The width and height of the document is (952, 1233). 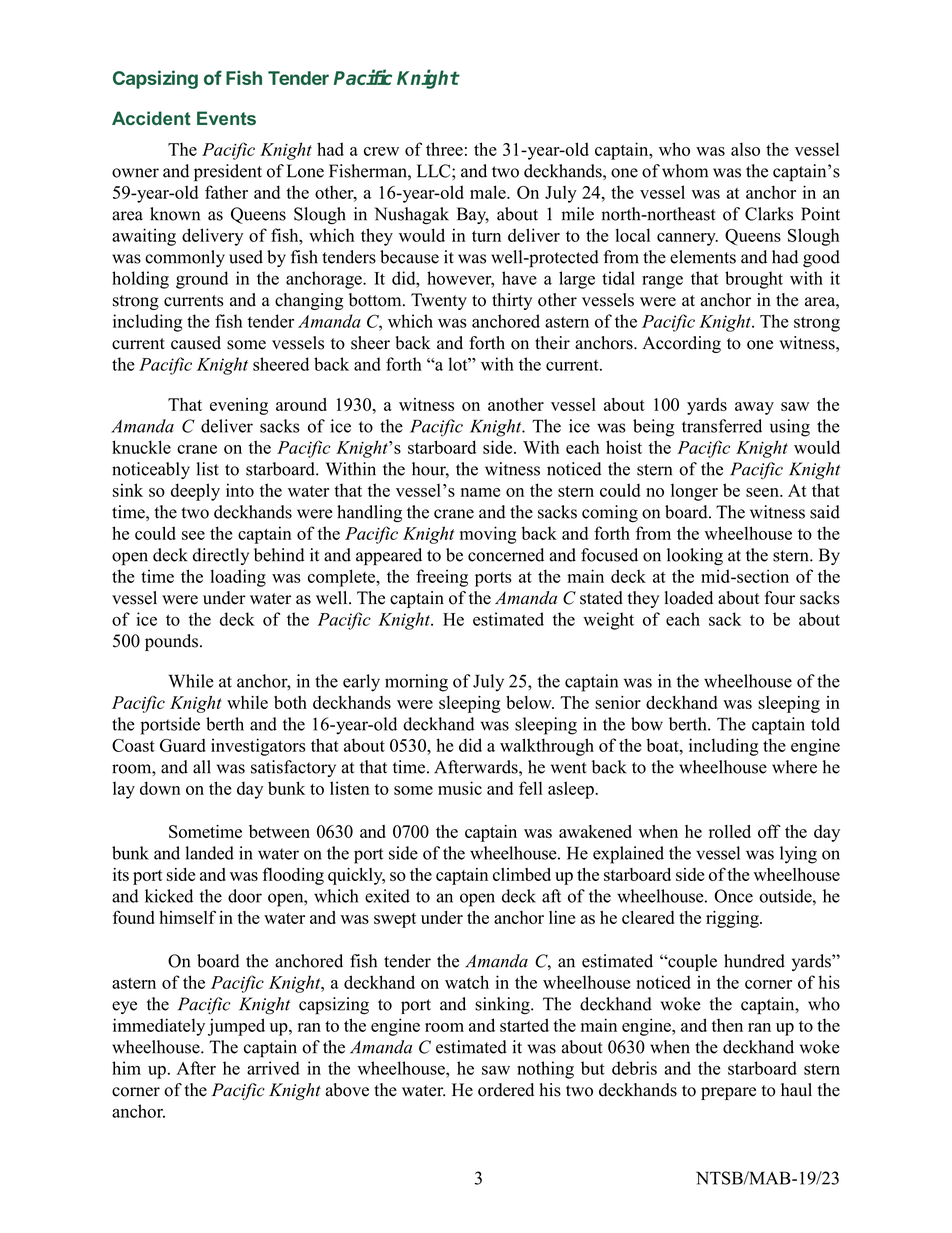 What do you see at coordinates (238, 578) in the document?
I see `loading` at bounding box center [238, 578].
